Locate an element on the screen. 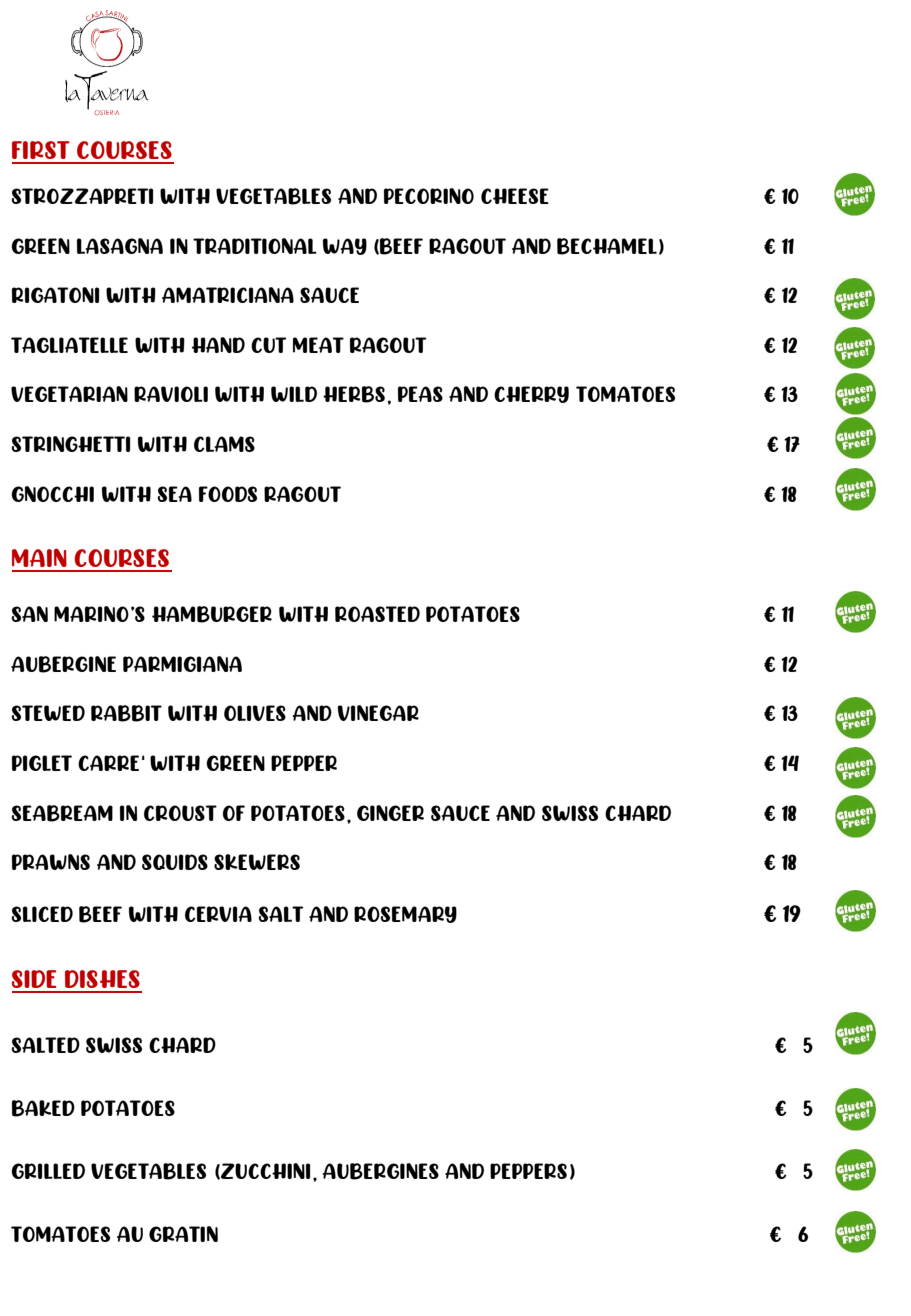 This screenshot has height=1316, width=911. SLICED is located at coordinates (42, 914).
